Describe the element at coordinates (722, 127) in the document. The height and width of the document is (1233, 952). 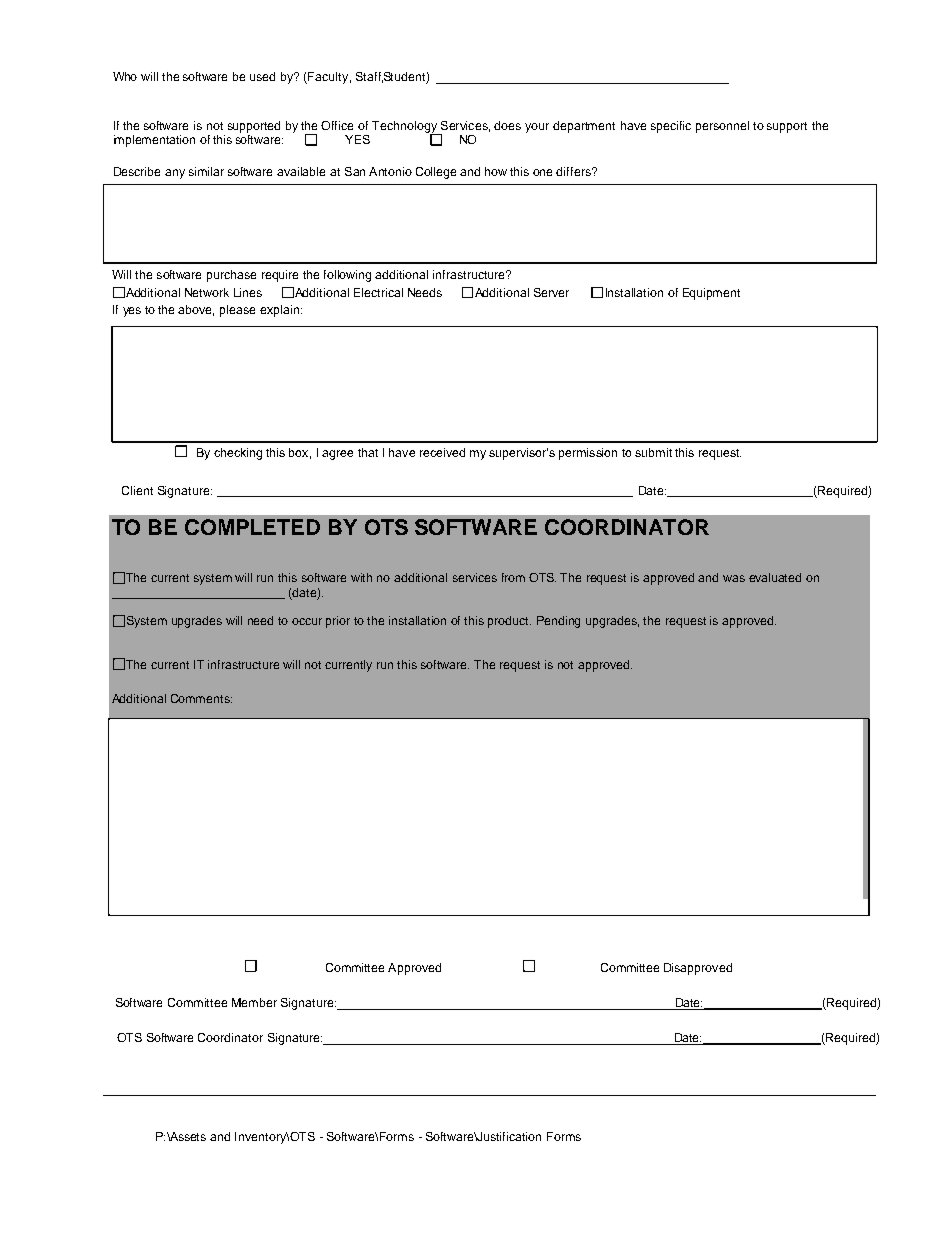
I see `personnel` at that location.
